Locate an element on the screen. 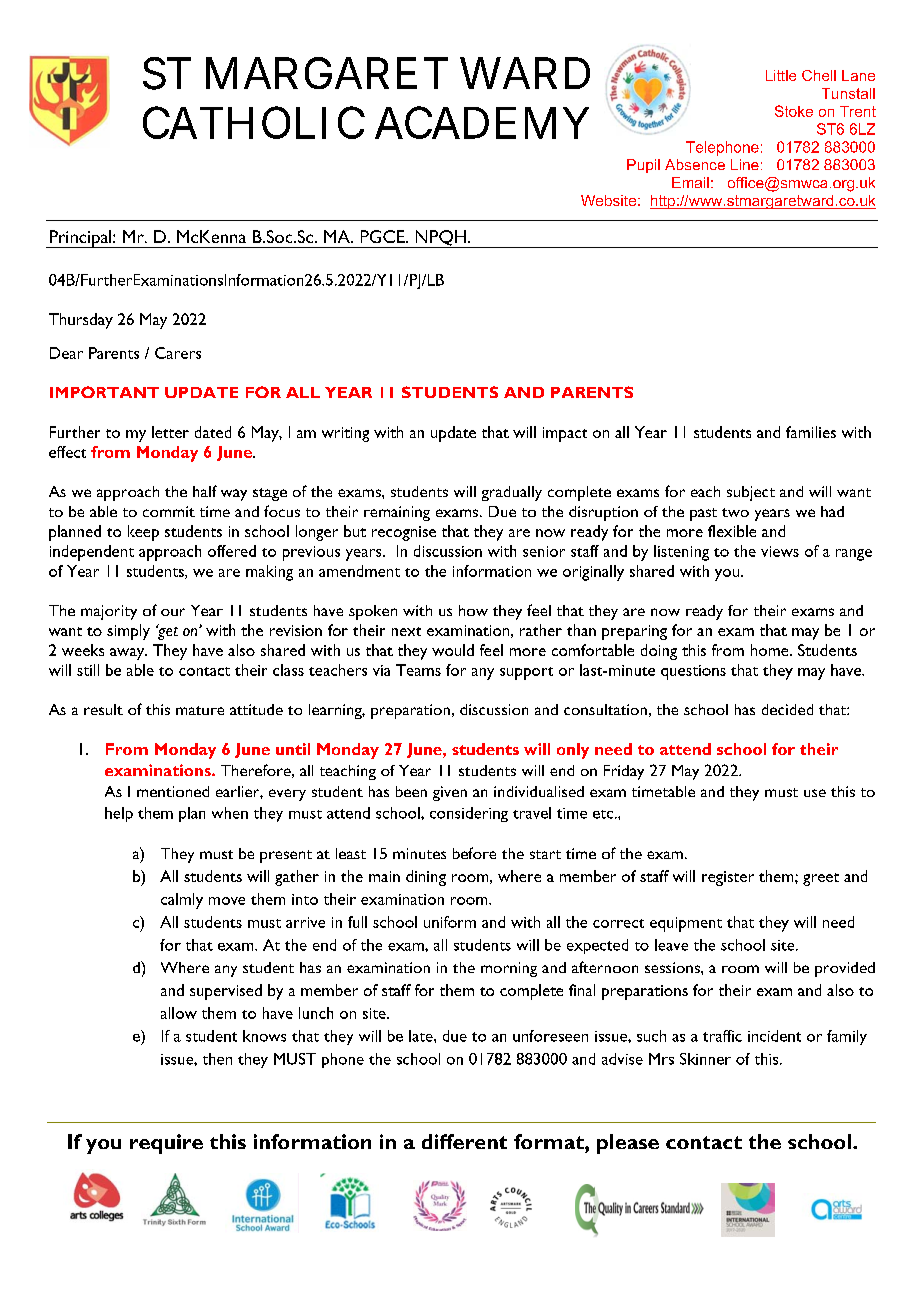  require is located at coordinates (166, 1144).
